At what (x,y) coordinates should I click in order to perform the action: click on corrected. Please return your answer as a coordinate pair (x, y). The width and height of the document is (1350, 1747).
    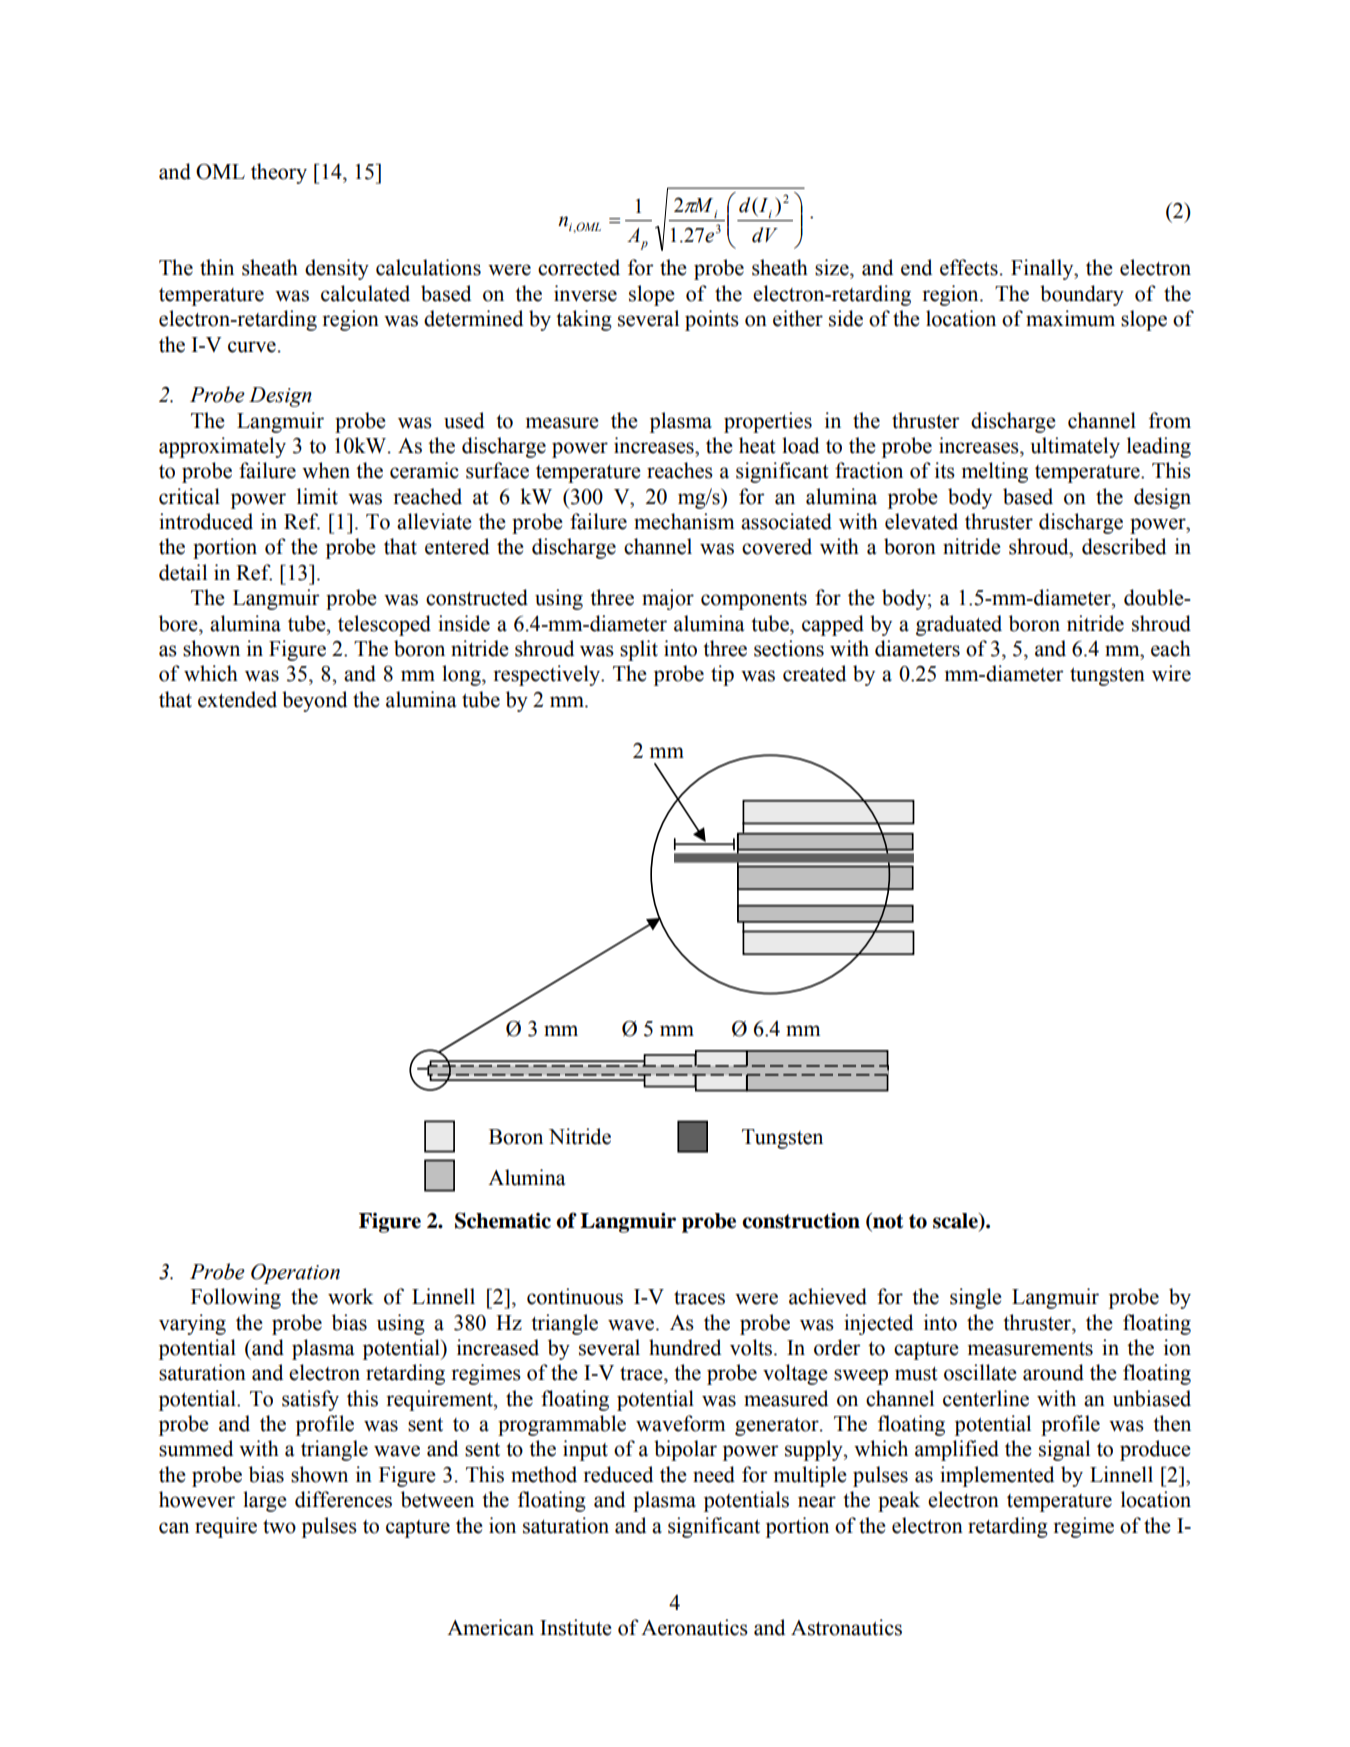
    Looking at the image, I should click on (579, 267).
